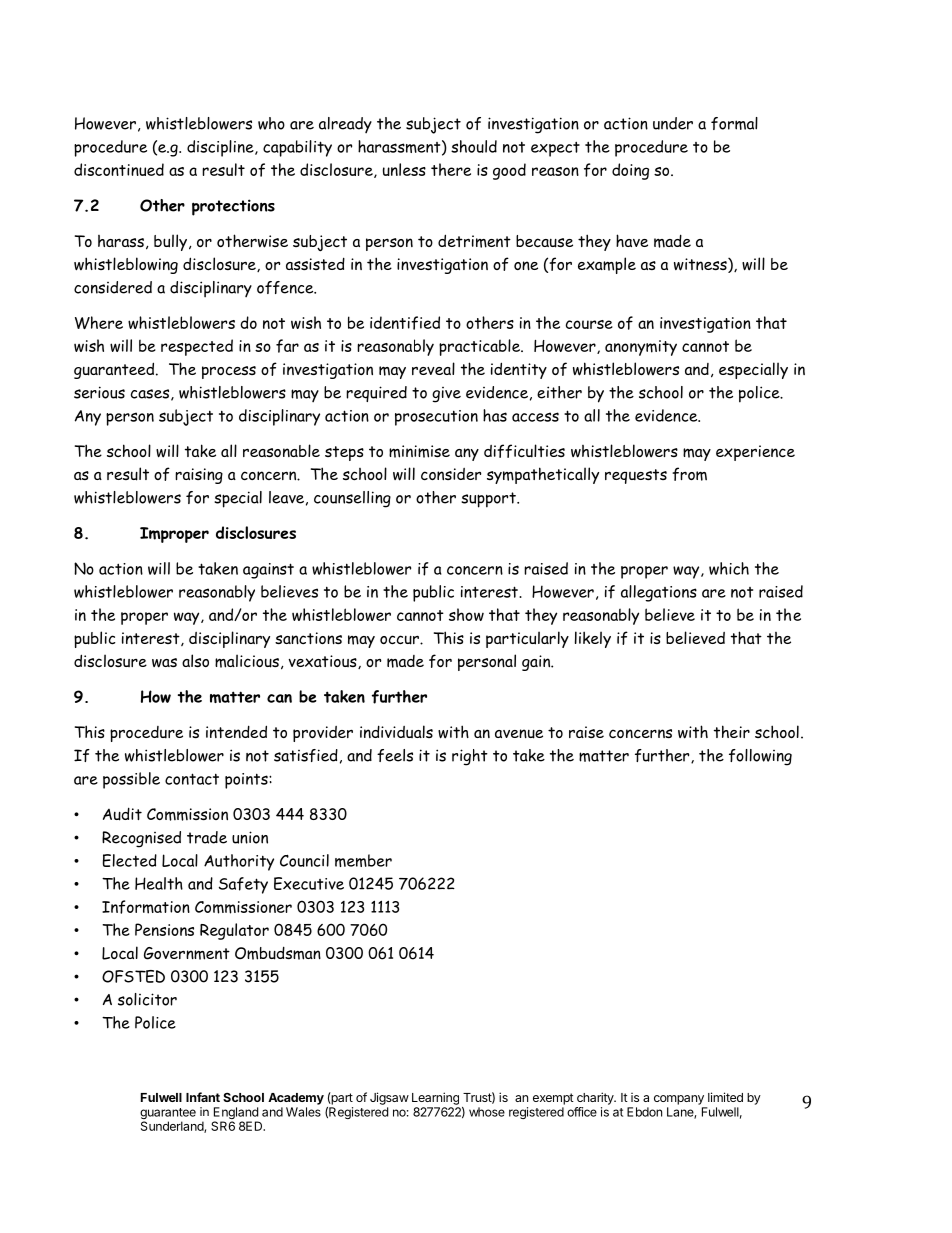 This screenshot has width=952, height=1233. What do you see at coordinates (679, 1100) in the screenshot?
I see `company` at bounding box center [679, 1100].
